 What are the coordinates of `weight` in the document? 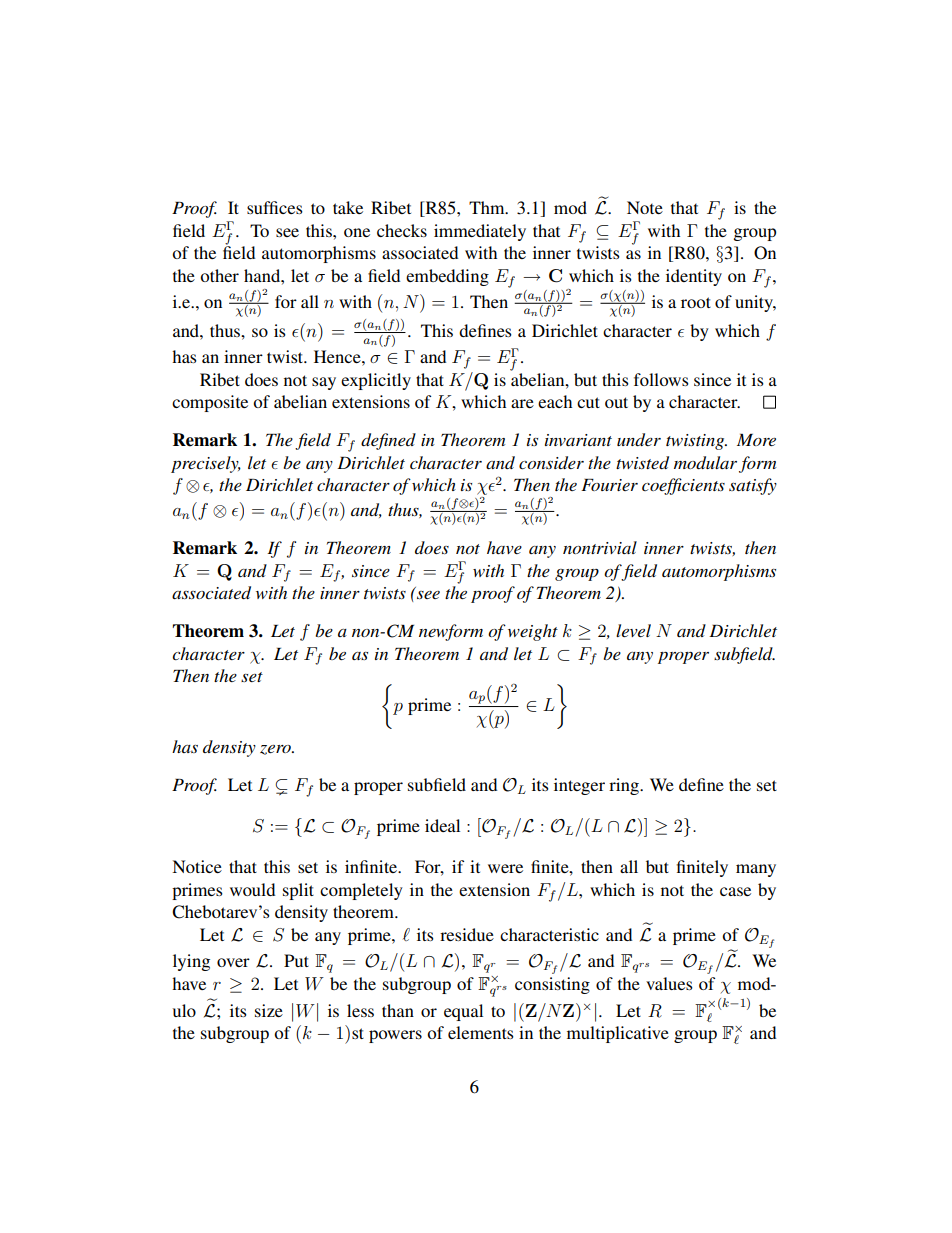 It's located at (533, 632).
